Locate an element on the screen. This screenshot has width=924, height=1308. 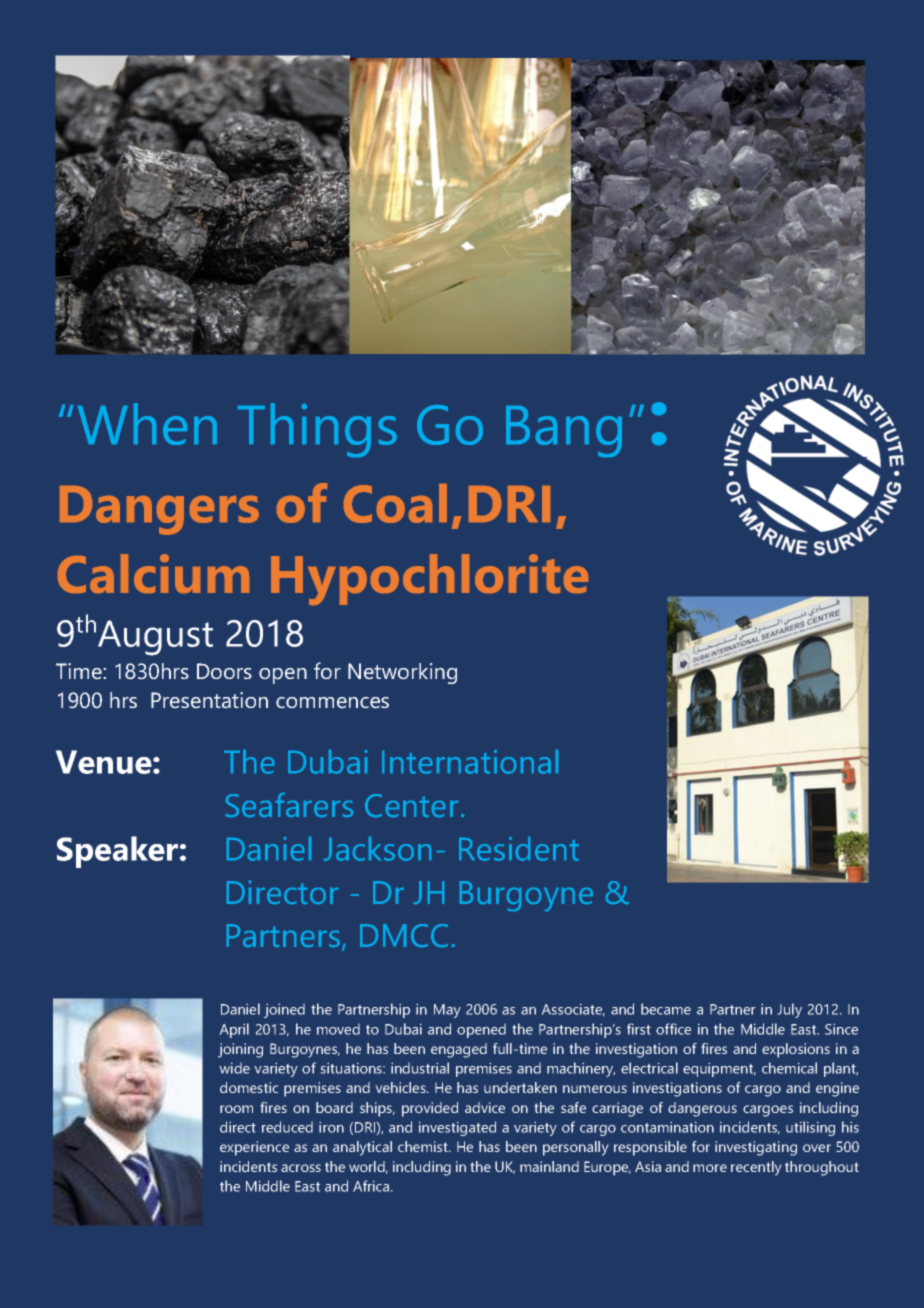
July is located at coordinates (789, 1010).
